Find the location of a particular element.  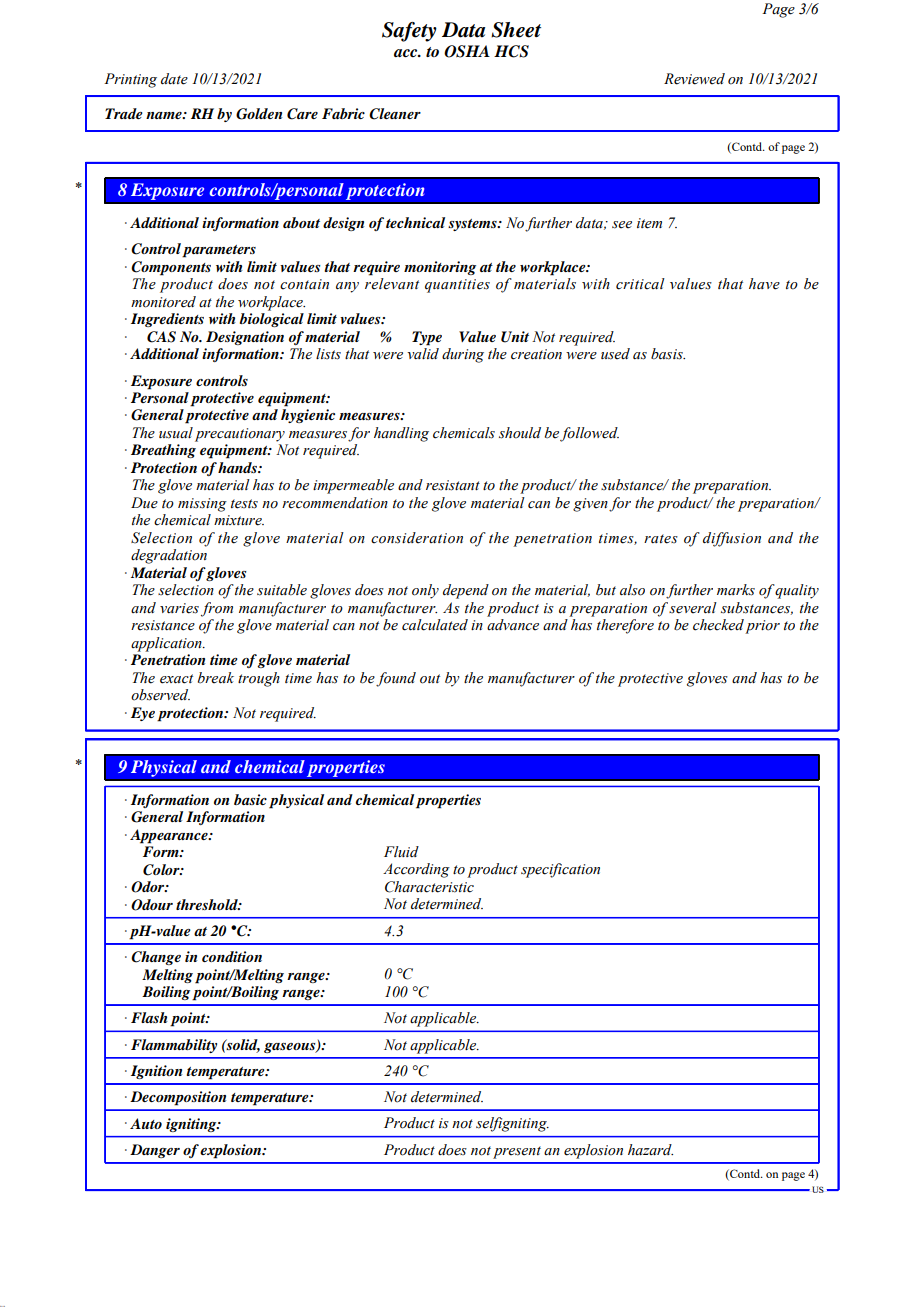

should is located at coordinates (520, 433).
